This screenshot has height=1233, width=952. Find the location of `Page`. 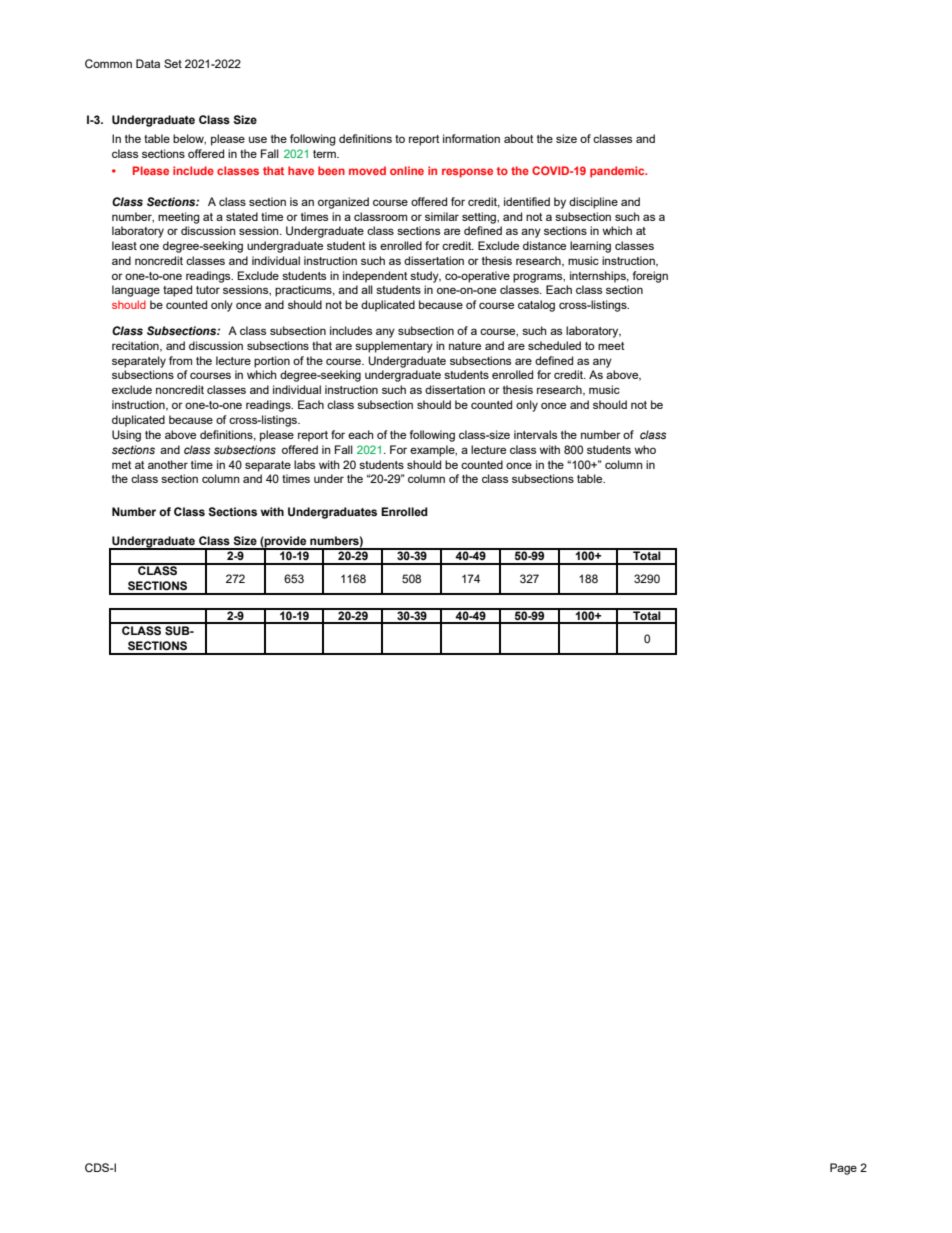

Page is located at coordinates (843, 1169).
